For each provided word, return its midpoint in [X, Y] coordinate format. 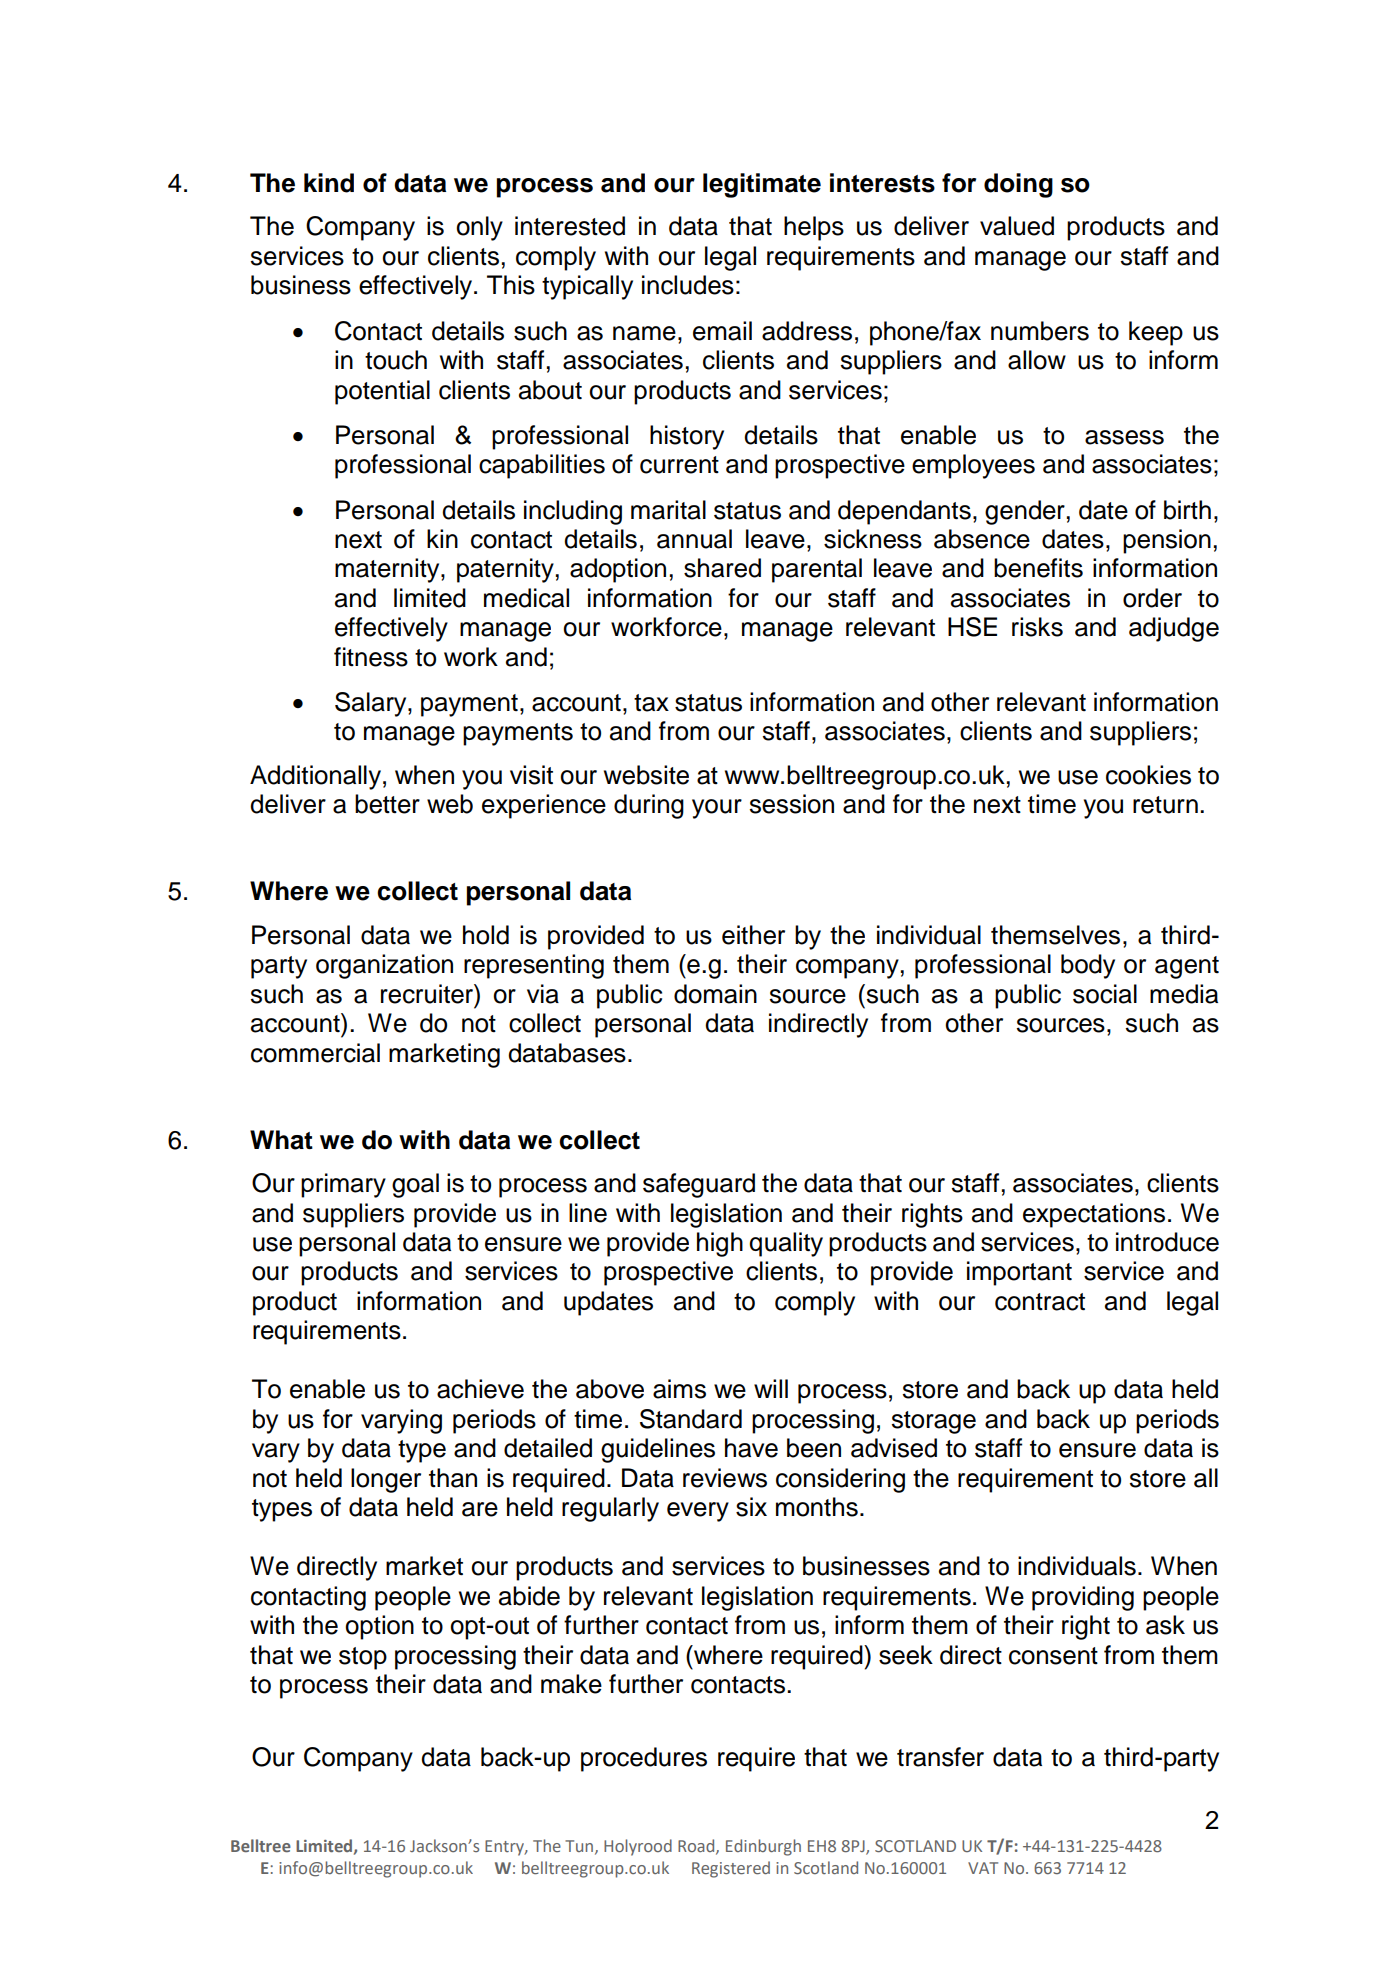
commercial [315, 1053]
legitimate [762, 185]
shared [722, 568]
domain [715, 994]
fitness [371, 657]
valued [1017, 226]
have [751, 1448]
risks [1037, 627]
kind [329, 183]
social [1105, 994]
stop [363, 1658]
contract [1040, 1302]
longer [386, 1480]
